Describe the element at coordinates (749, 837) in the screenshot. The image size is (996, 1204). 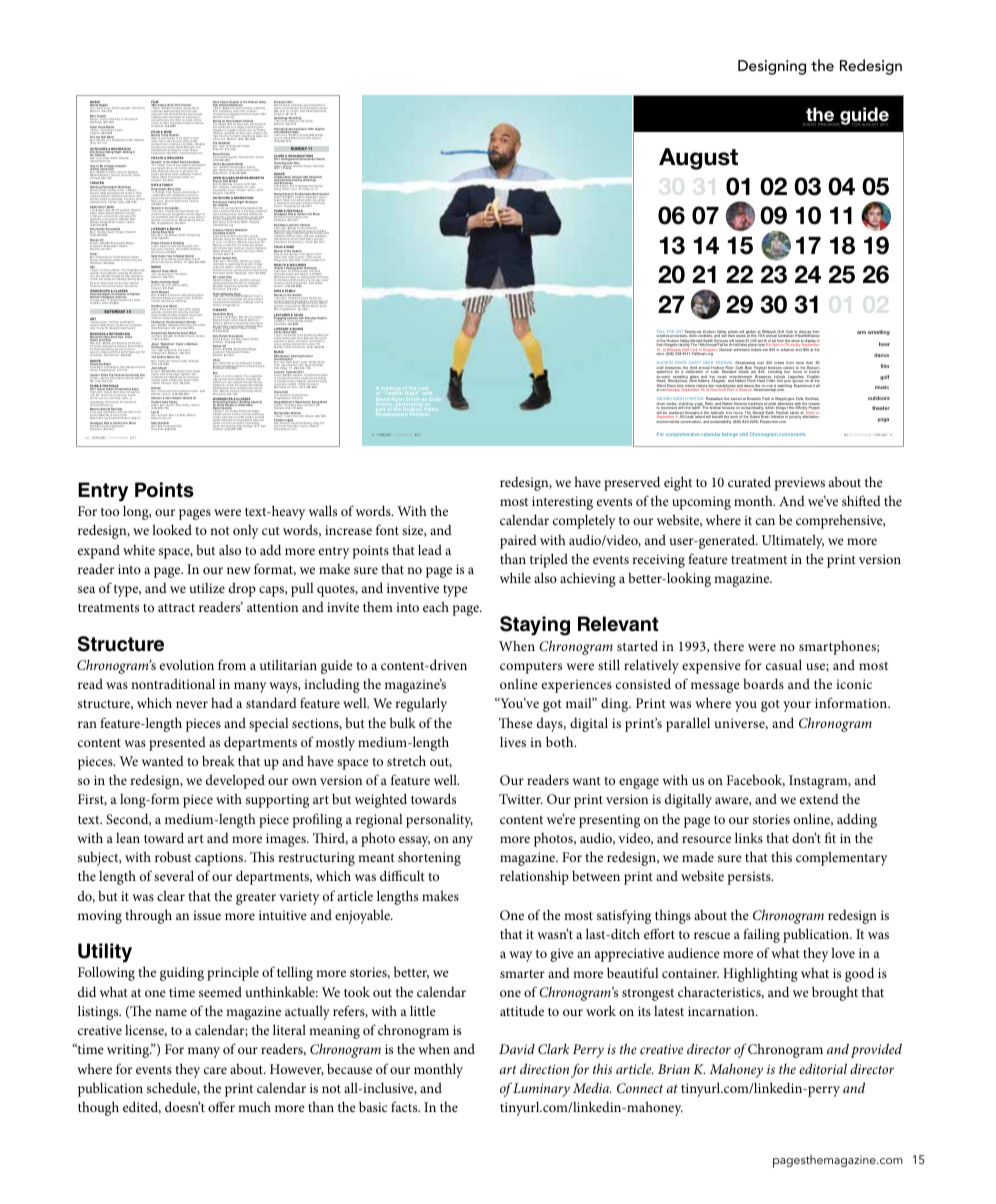
I see `links` at that location.
